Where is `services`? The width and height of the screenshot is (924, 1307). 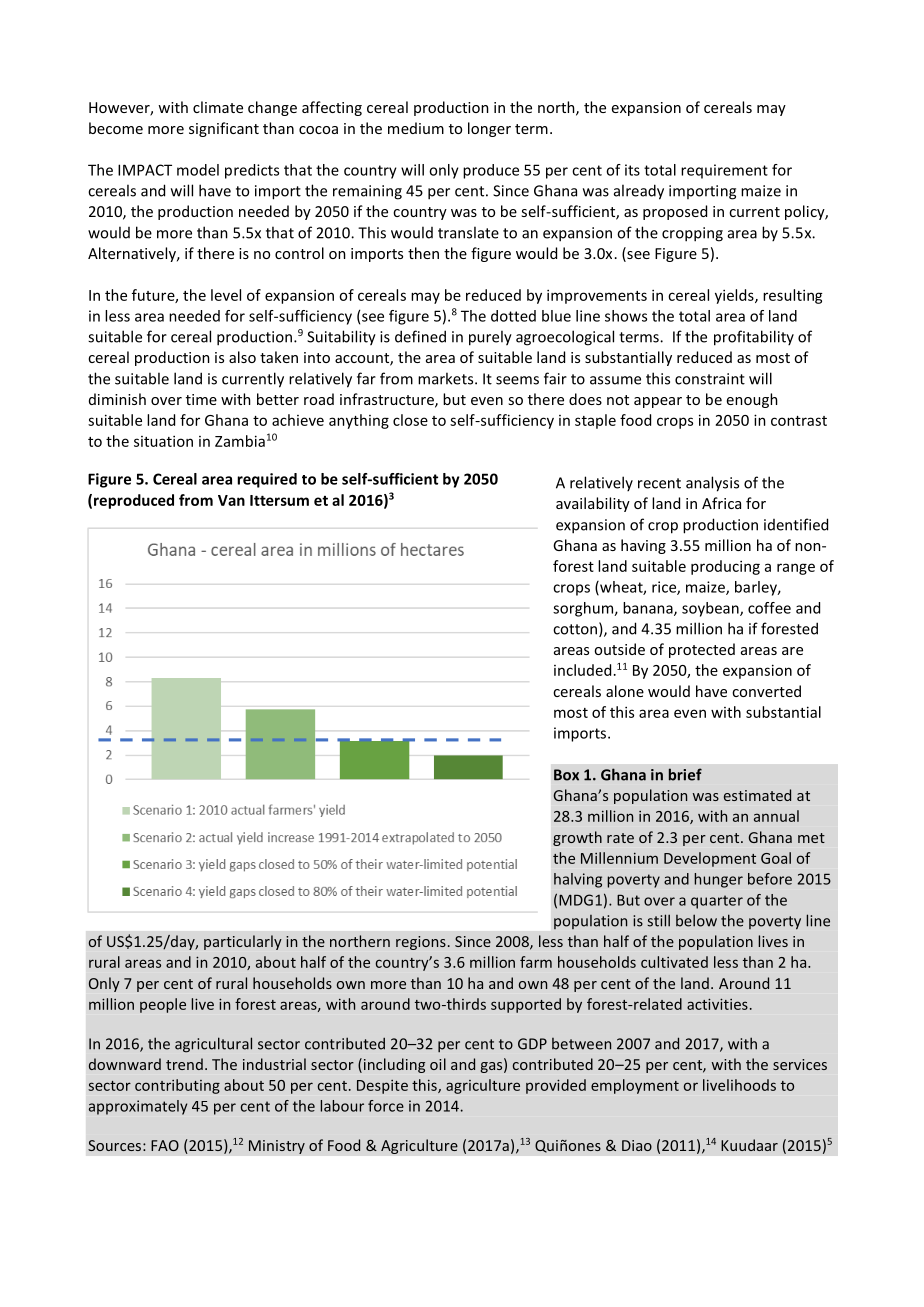 services is located at coordinates (800, 1064).
